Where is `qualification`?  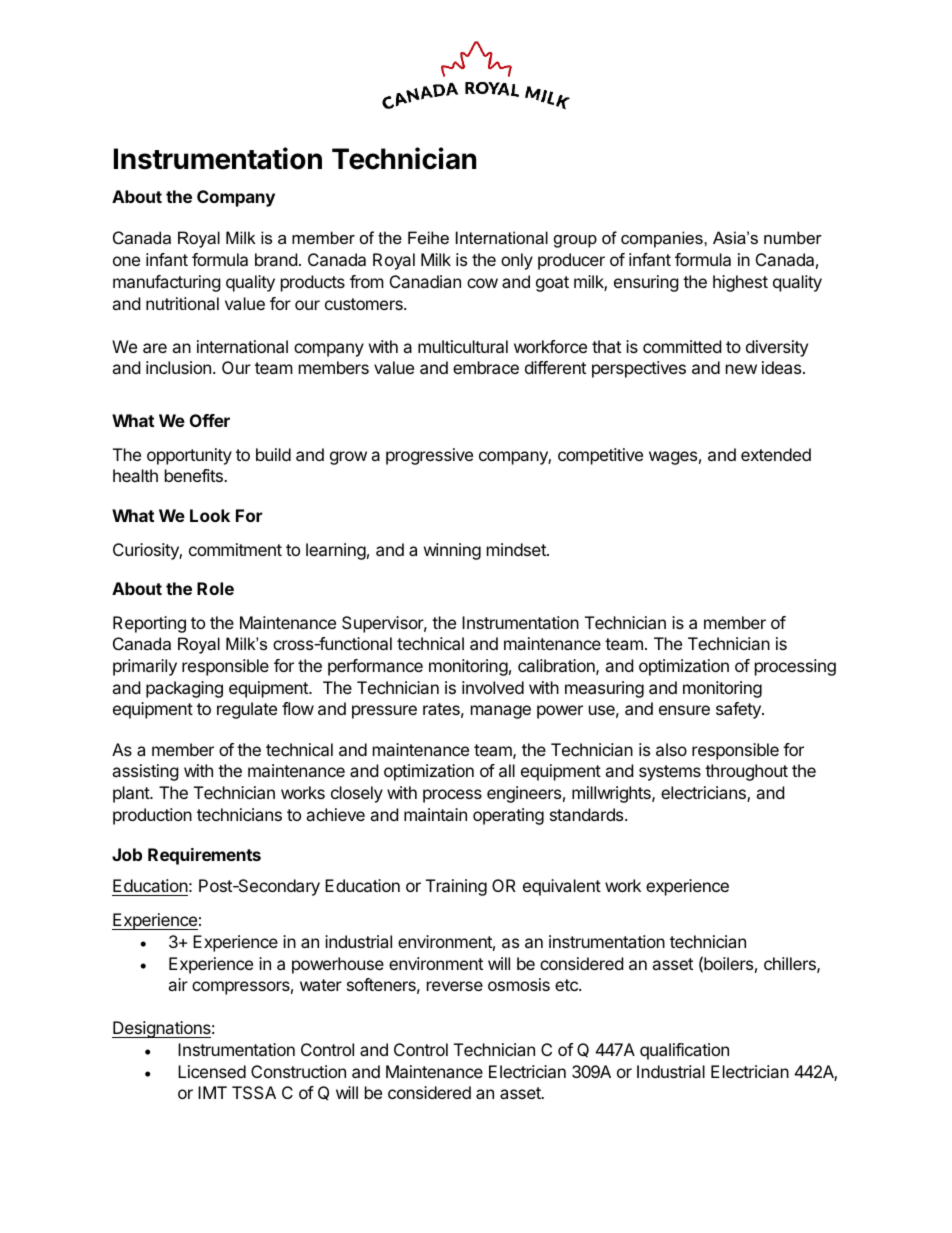
qualification is located at coordinates (684, 1051).
